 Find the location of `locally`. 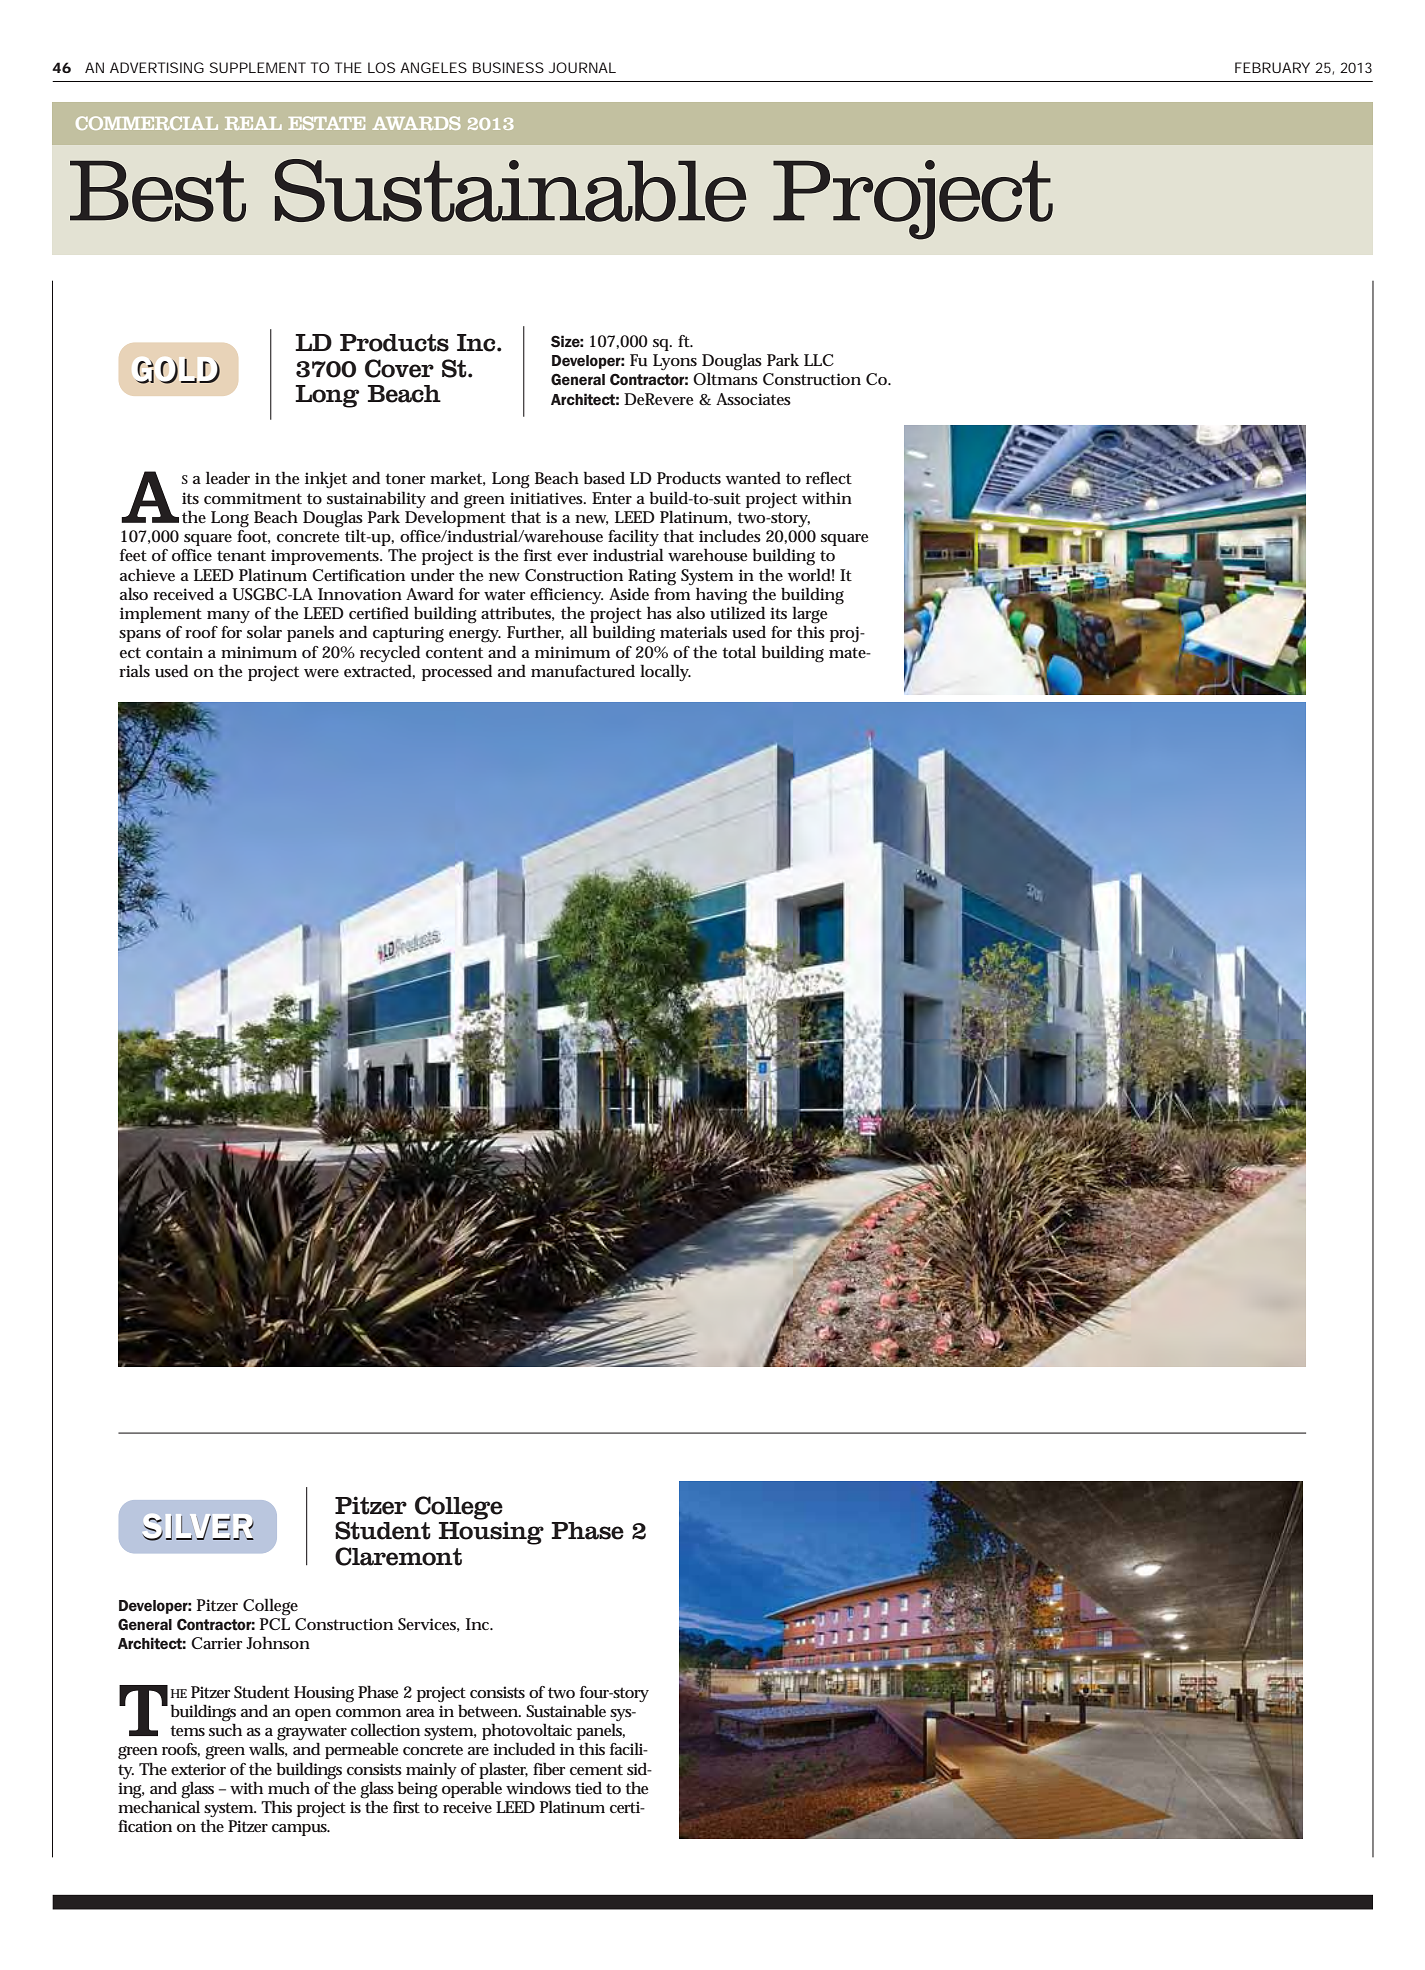

locally is located at coordinates (665, 672).
